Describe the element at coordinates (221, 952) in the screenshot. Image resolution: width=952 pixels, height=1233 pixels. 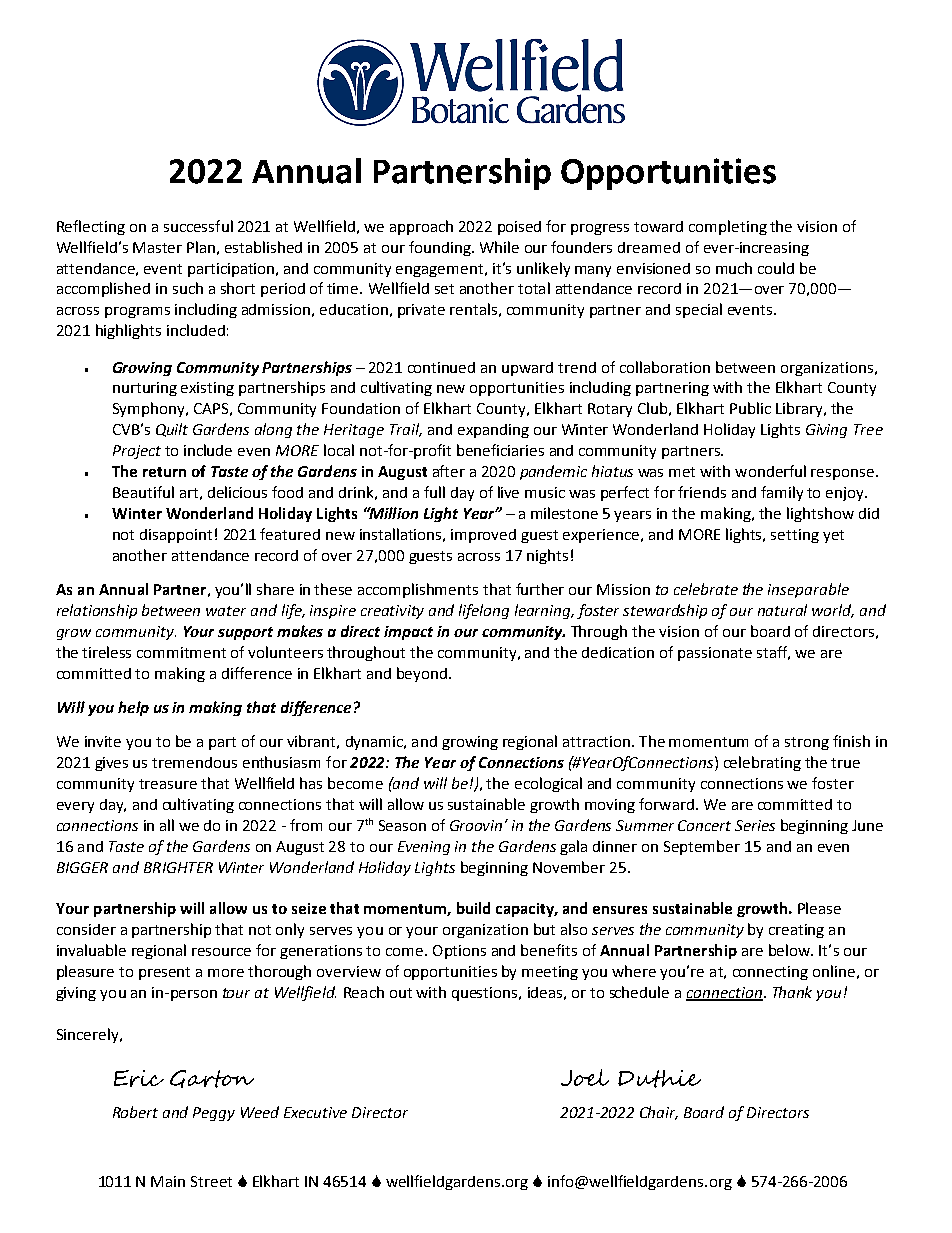
I see `resource` at that location.
